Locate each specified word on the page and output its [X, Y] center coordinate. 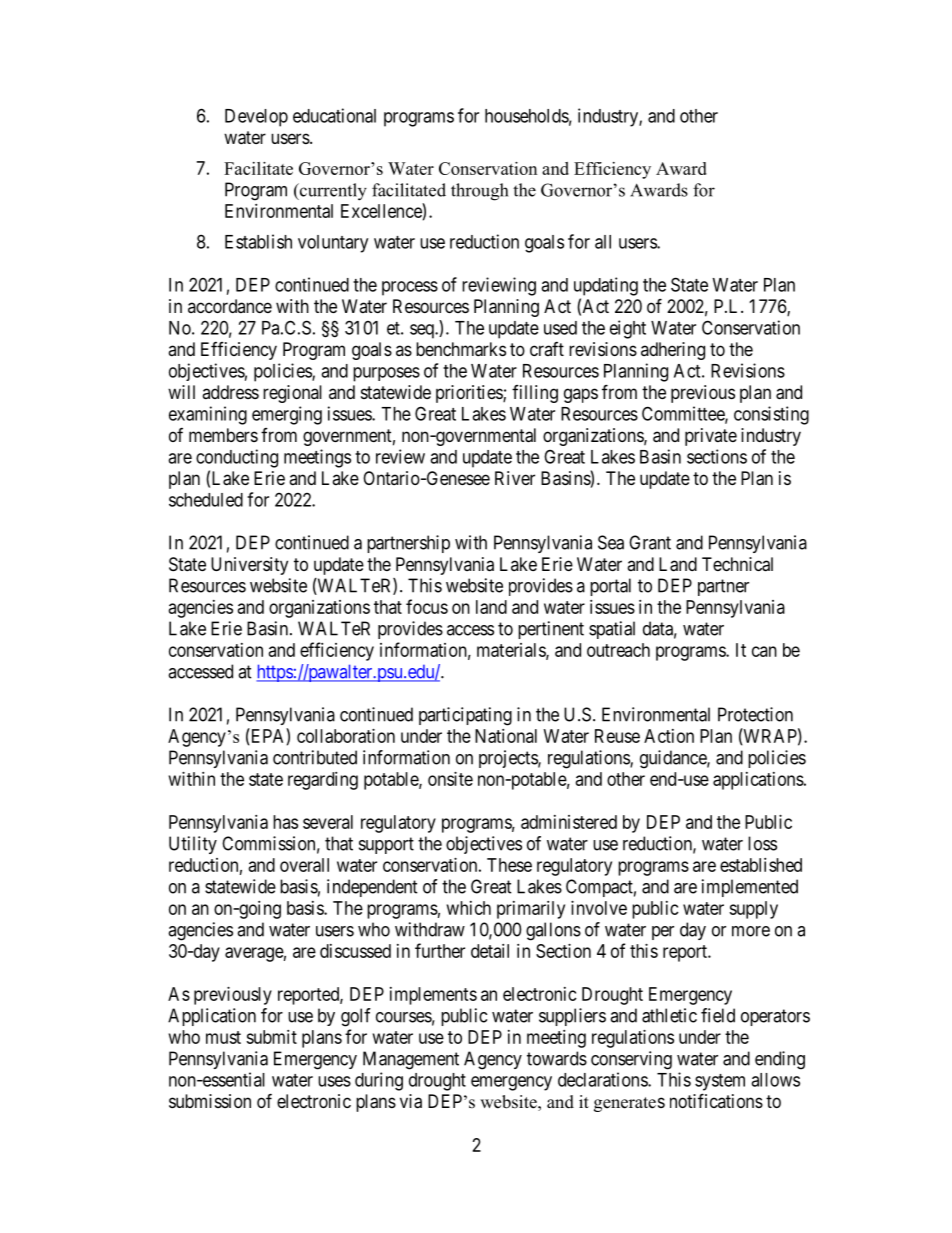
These [509, 865]
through [479, 192]
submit [271, 1037]
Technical [737, 564]
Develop [256, 118]
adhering [673, 351]
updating [606, 286]
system [720, 1082]
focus [427, 606]
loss [762, 843]
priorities [470, 394]
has [285, 822]
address [230, 392]
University [249, 566]
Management [411, 1060]
